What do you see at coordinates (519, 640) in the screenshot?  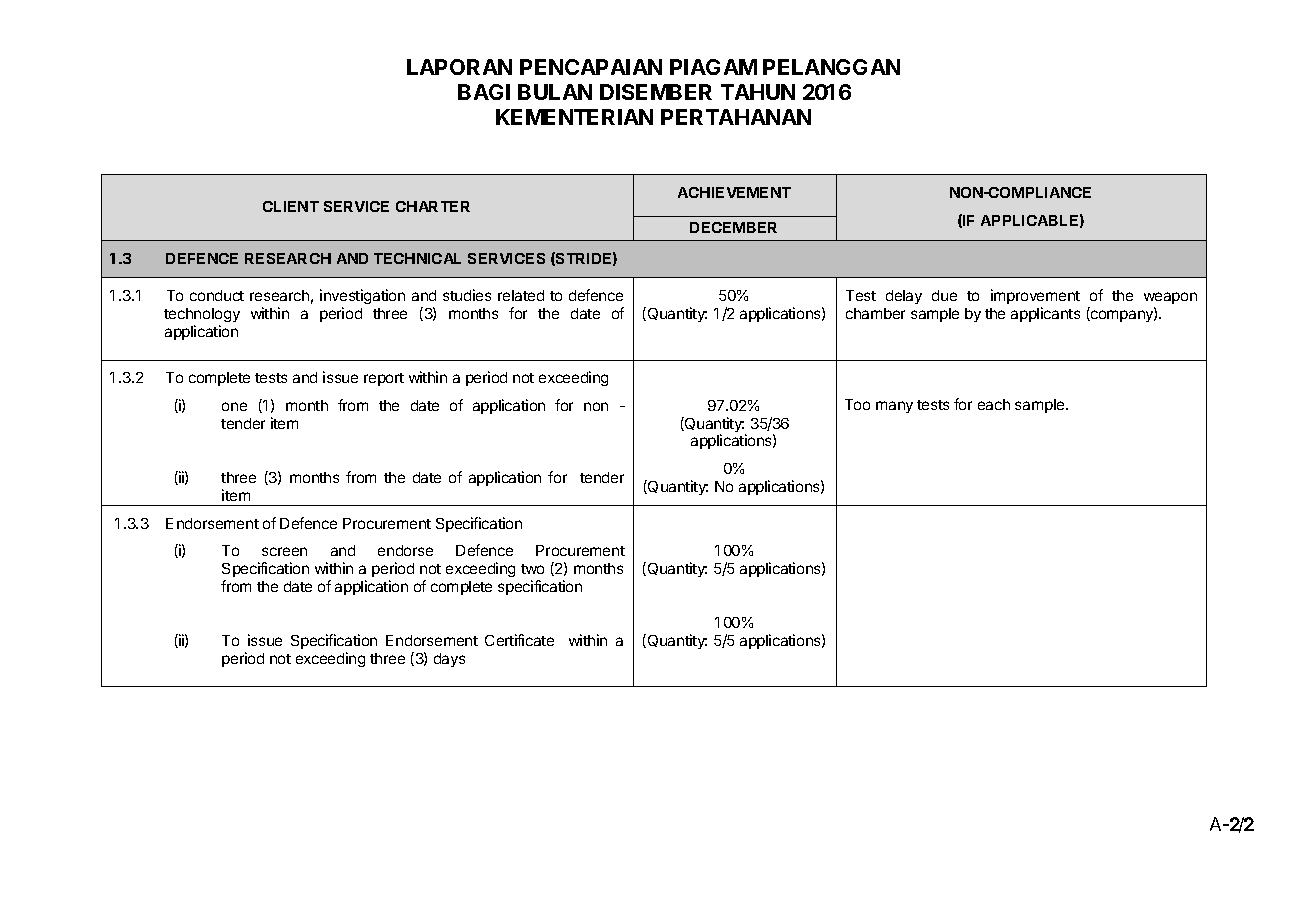 I see `Certificate` at bounding box center [519, 640].
